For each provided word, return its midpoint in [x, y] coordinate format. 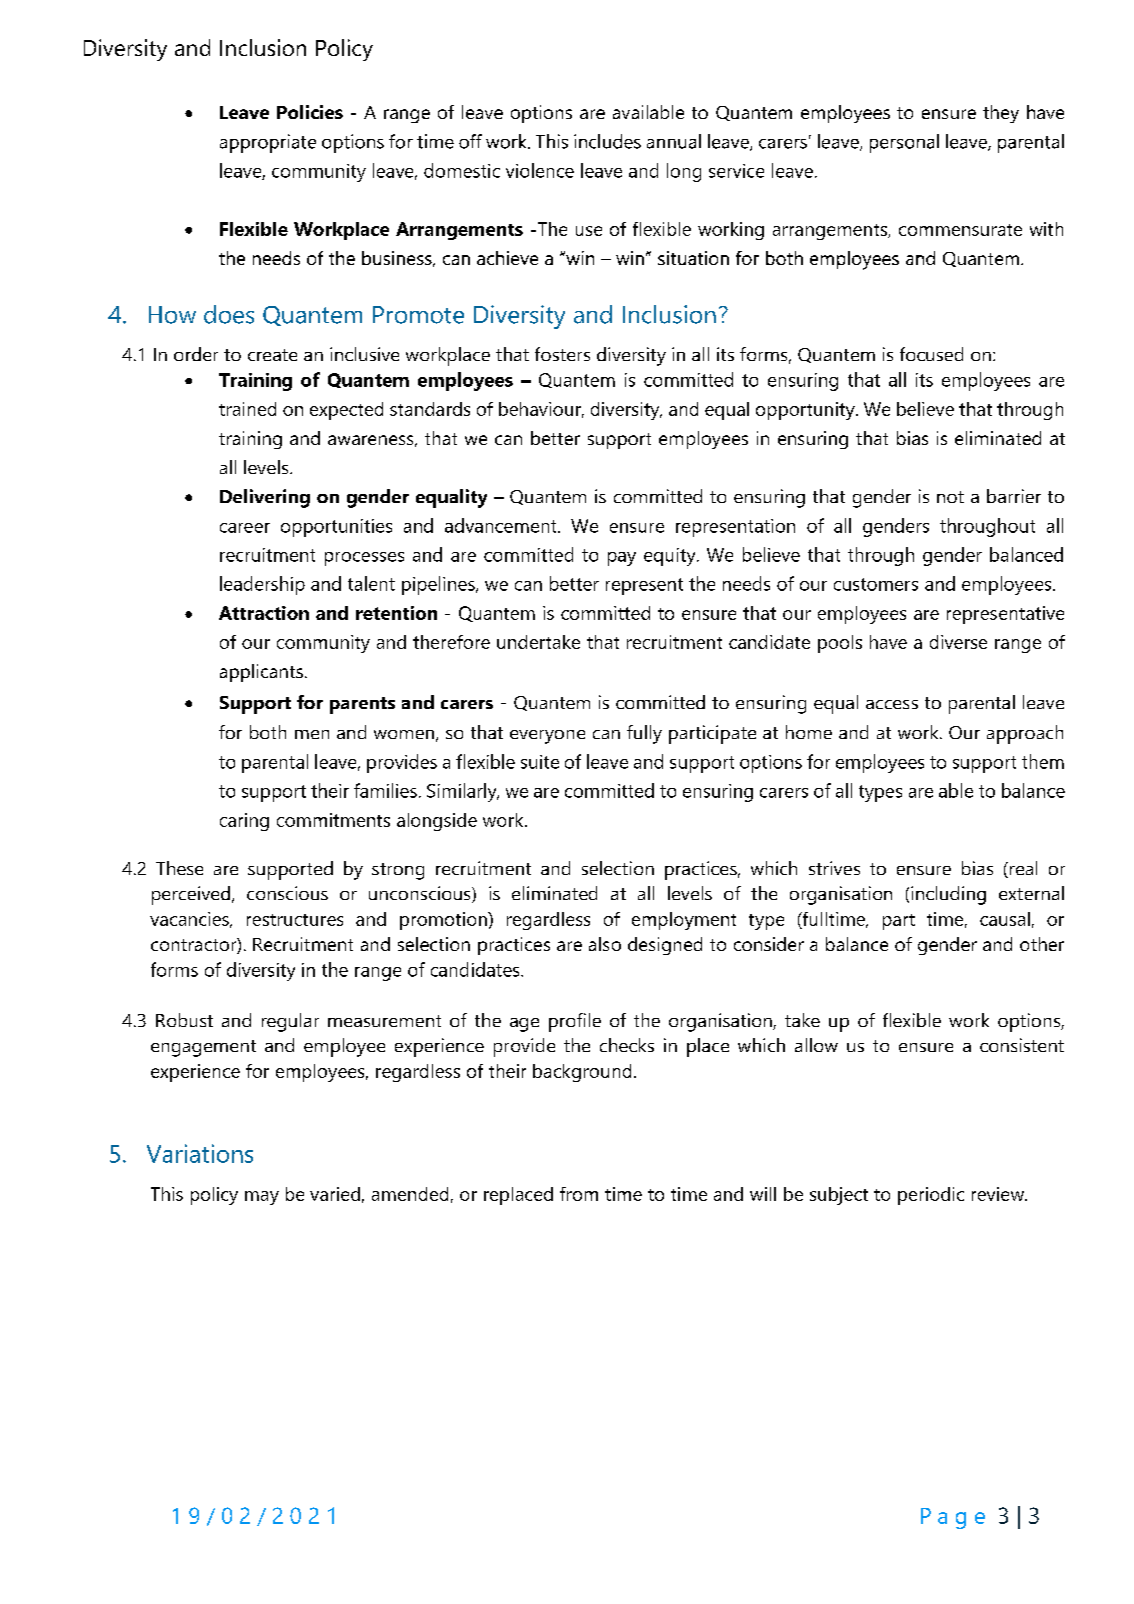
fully [644, 734]
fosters [562, 354]
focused [931, 354]
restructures [295, 920]
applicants [261, 673]
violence [540, 170]
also [605, 944]
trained [247, 409]
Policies [310, 112]
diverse [958, 642]
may [262, 1198]
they [1001, 114]
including [948, 895]
